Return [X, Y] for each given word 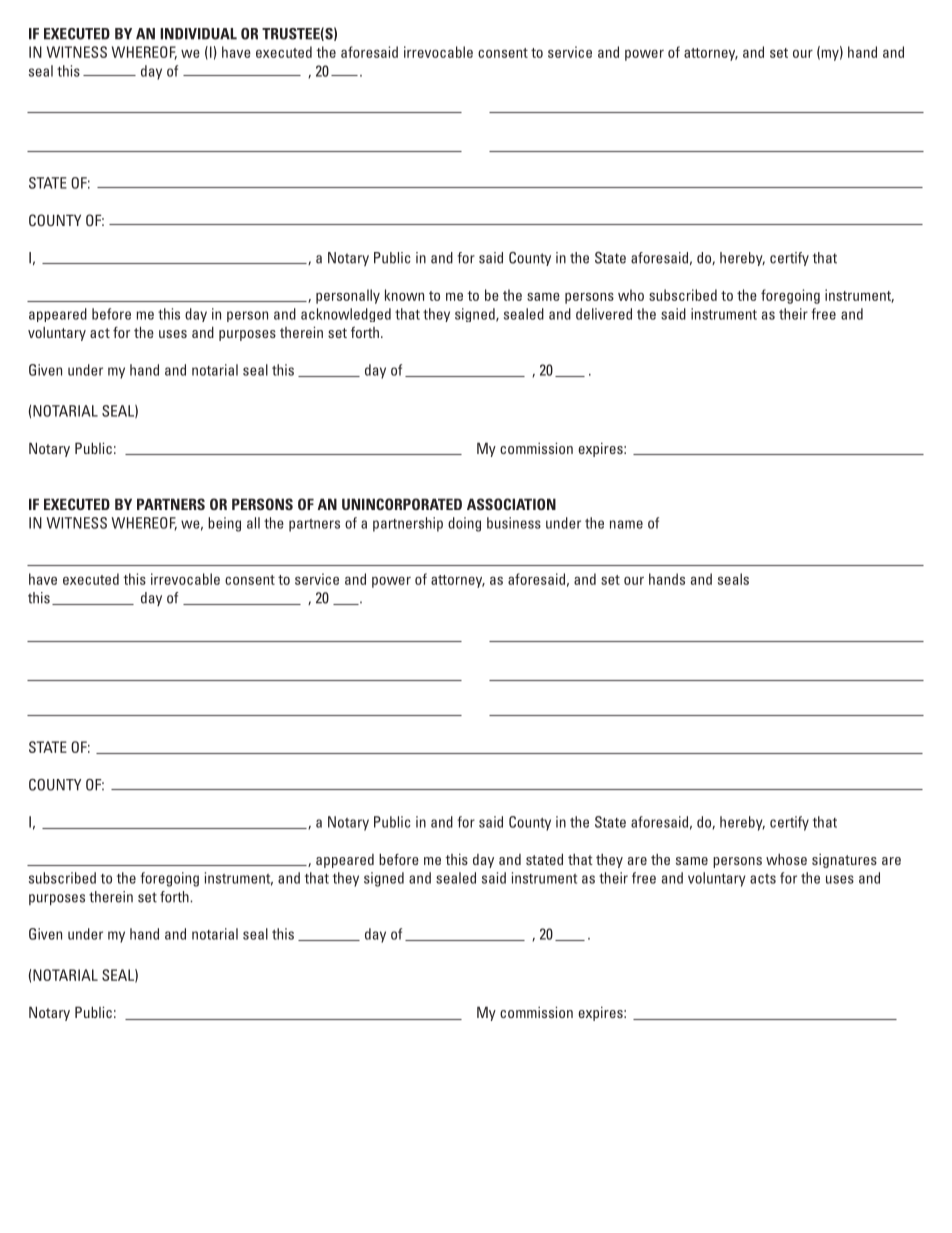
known [404, 295]
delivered [604, 314]
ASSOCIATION [511, 504]
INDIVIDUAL [198, 34]
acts [763, 879]
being [224, 524]
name [626, 524]
